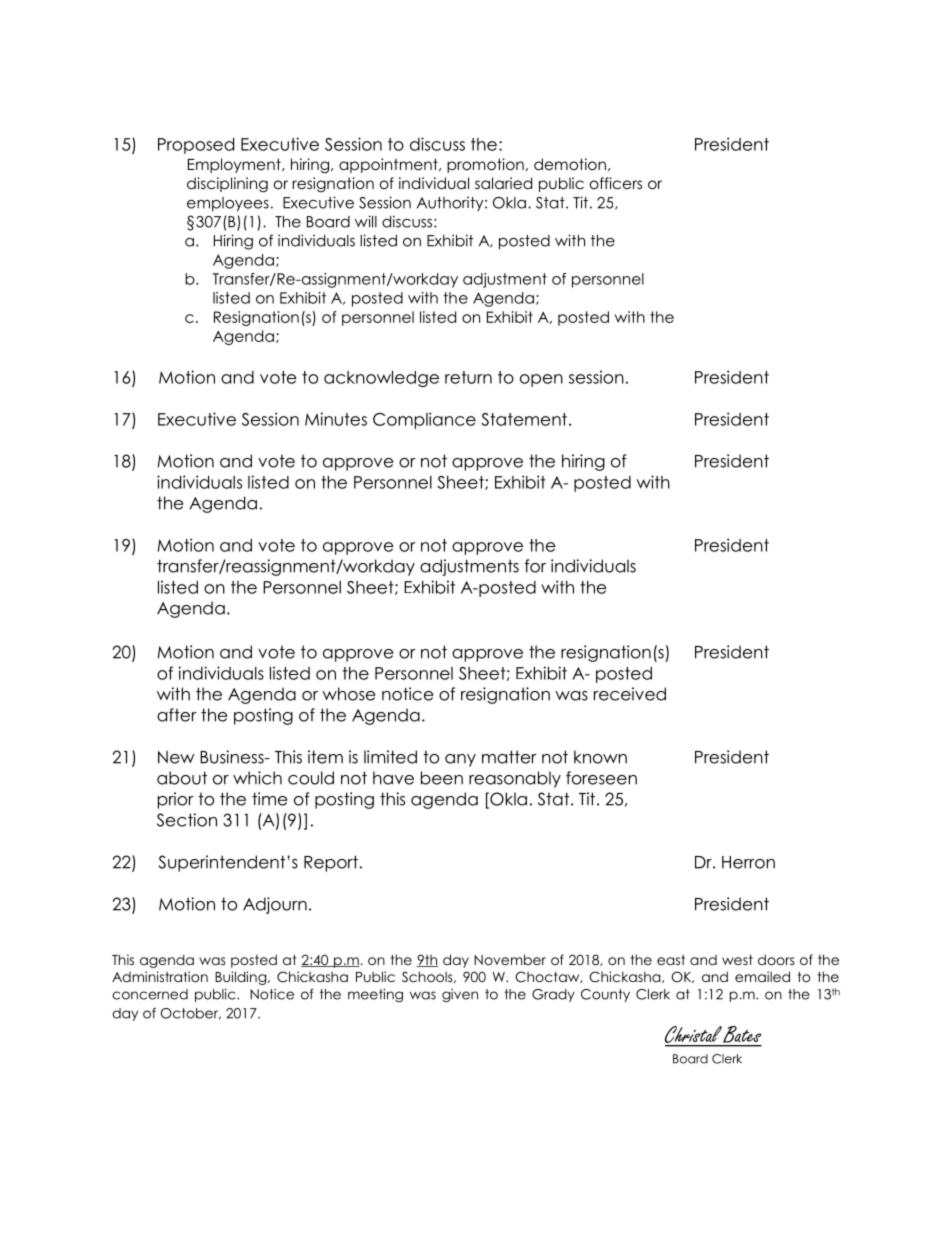 This document has height=1233, width=952. I want to click on given, so click(460, 995).
